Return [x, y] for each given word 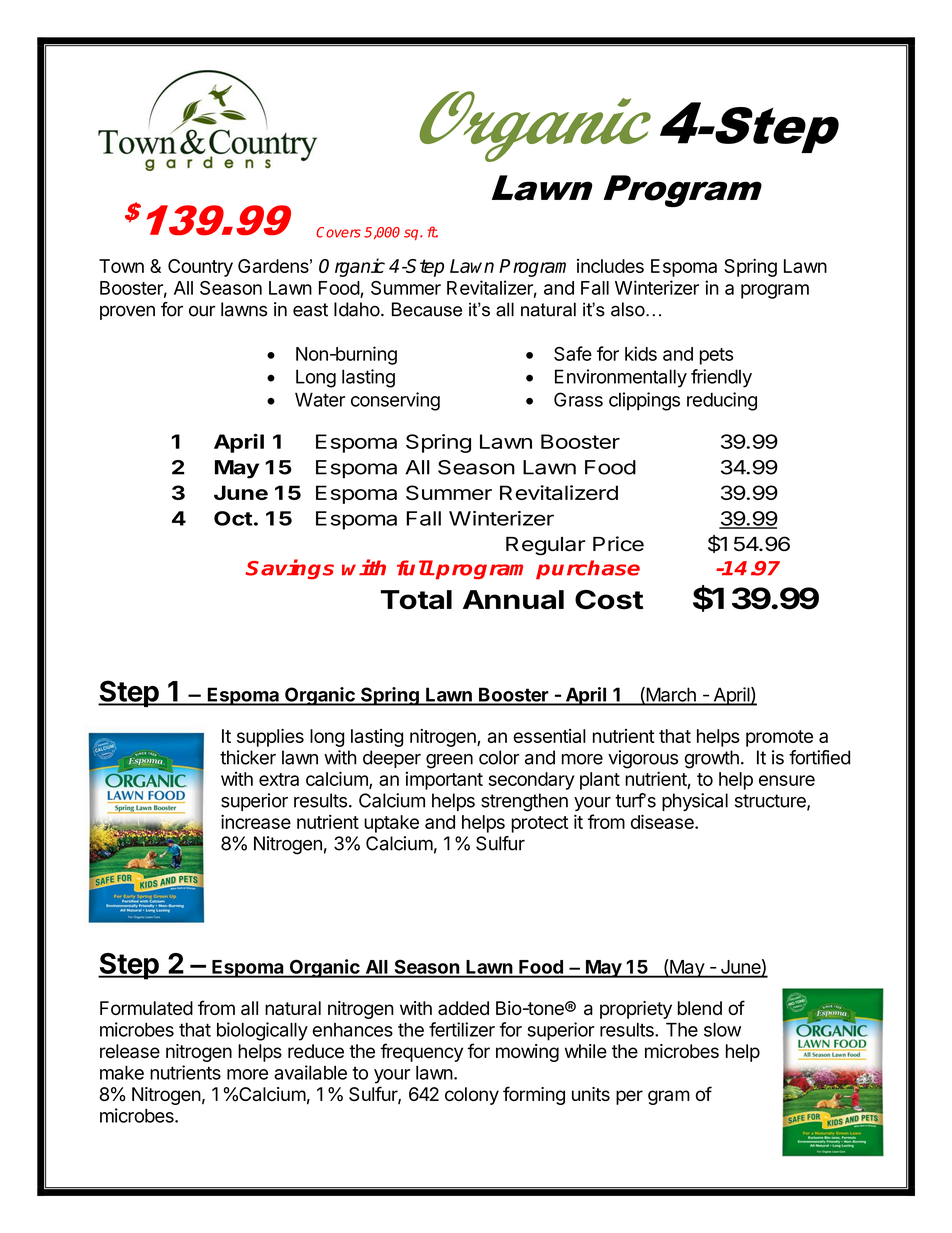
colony [472, 1096]
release [130, 1051]
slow [722, 1029]
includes [610, 266]
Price [618, 544]
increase [256, 821]
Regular [546, 546]
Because [427, 309]
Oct [233, 518]
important [444, 780]
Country [200, 268]
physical [695, 802]
